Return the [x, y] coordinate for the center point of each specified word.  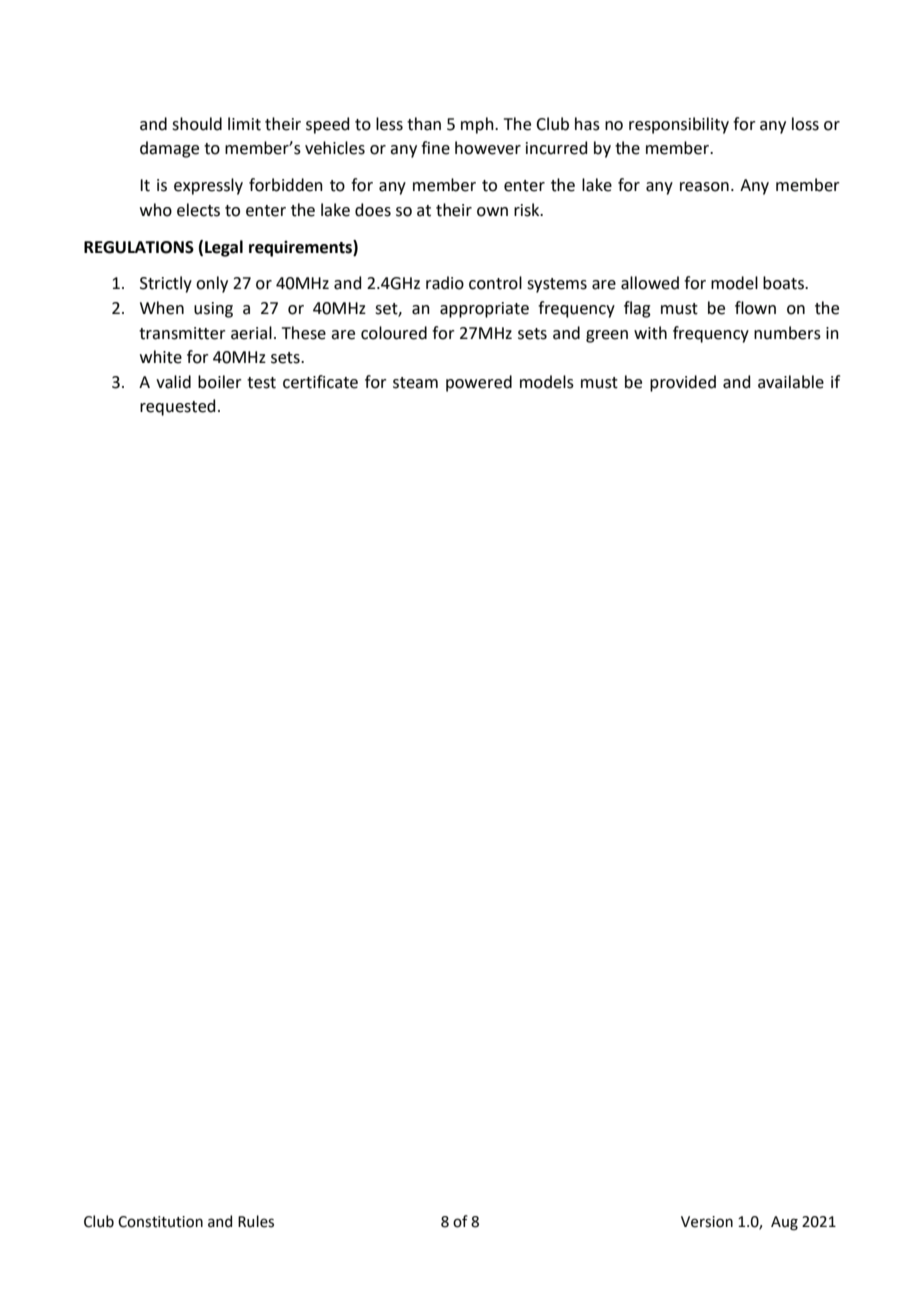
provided [683, 383]
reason [704, 187]
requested [177, 407]
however [488, 148]
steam [415, 383]
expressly [208, 186]
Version [707, 1222]
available [791, 382]
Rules [256, 1221]
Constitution [160, 1222]
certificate [320, 382]
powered [479, 383]
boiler [220, 382]
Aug [784, 1223]
